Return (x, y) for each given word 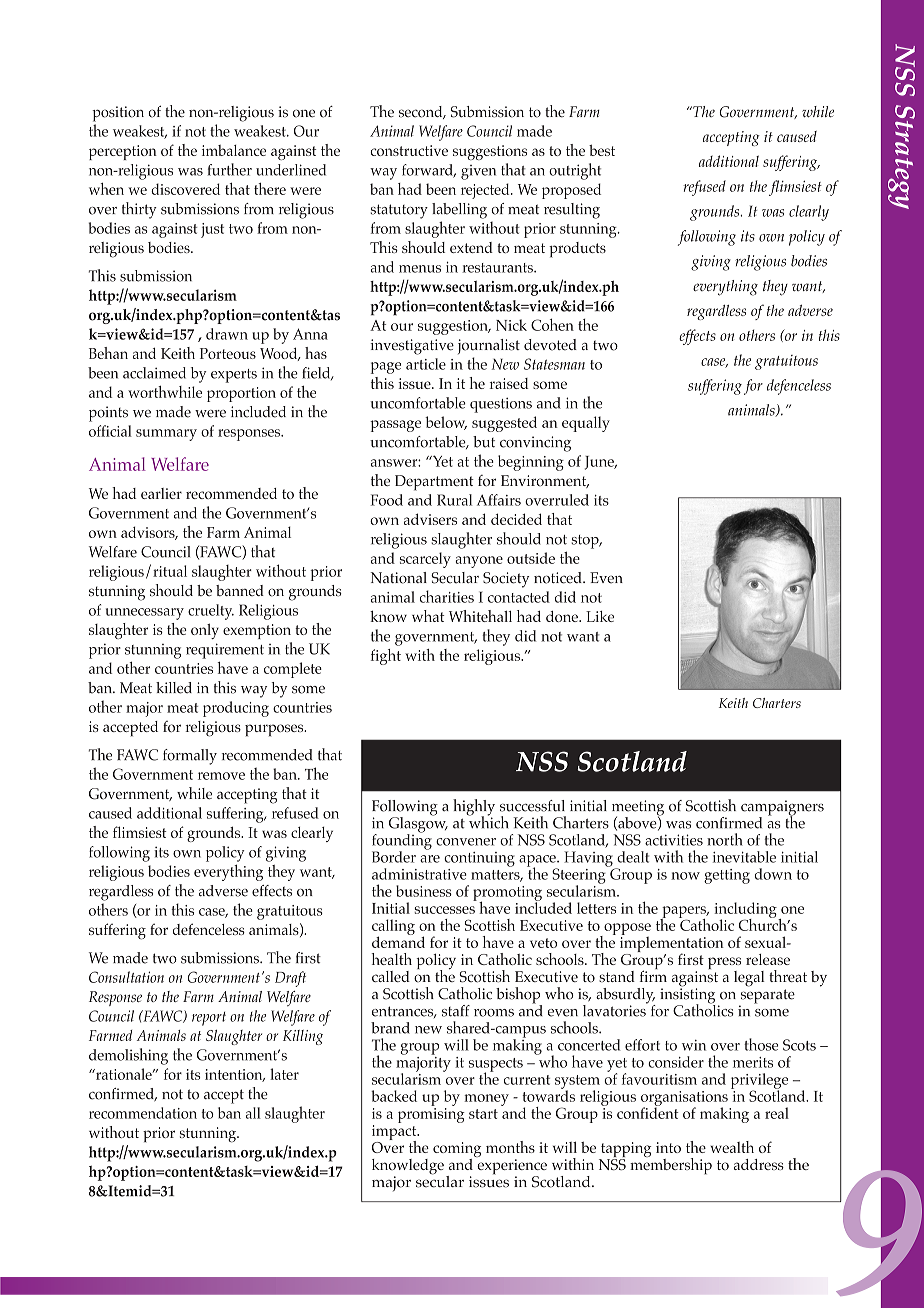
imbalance (234, 150)
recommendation (143, 1113)
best (602, 150)
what (428, 616)
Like (600, 616)
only (205, 631)
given (478, 172)
